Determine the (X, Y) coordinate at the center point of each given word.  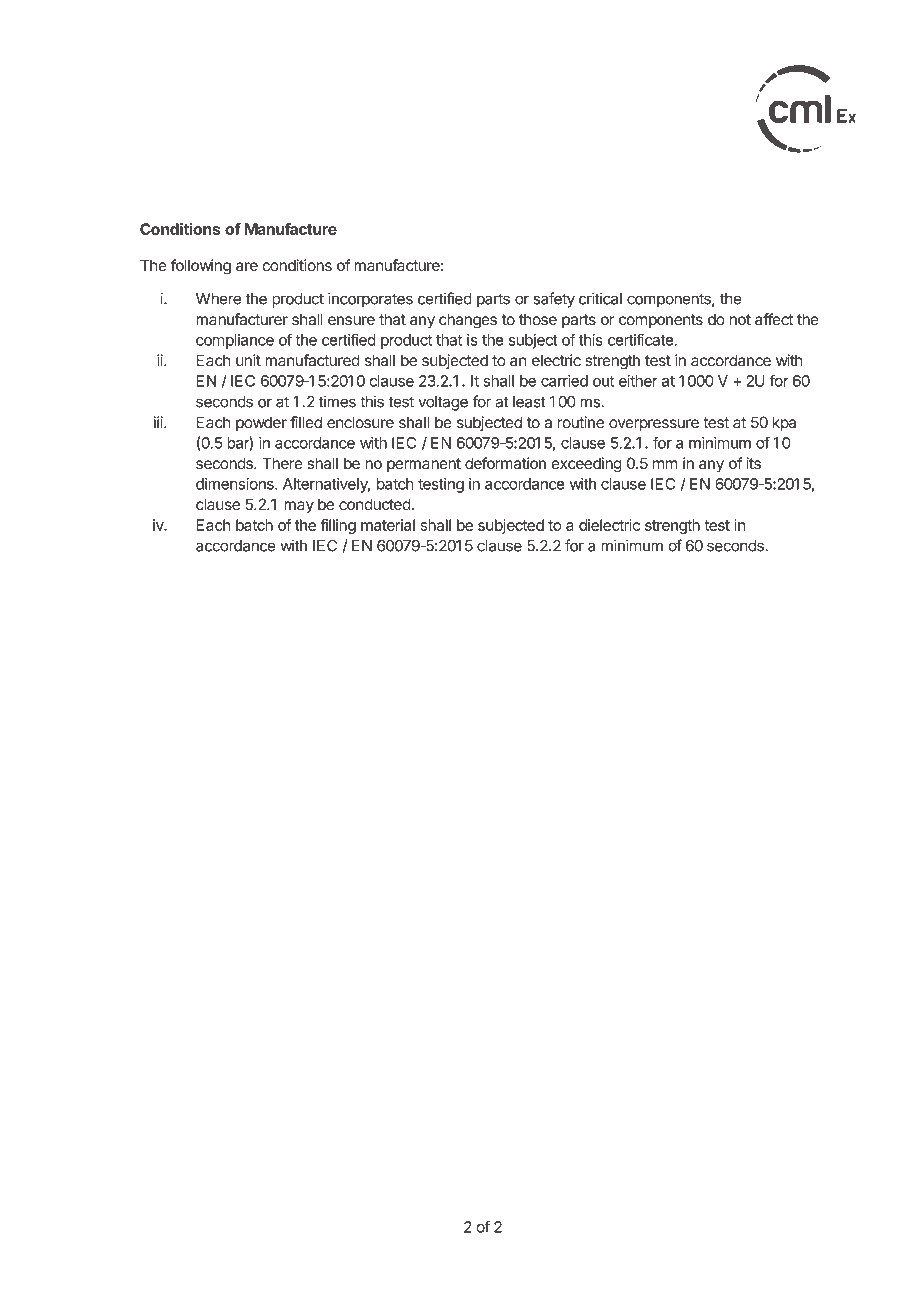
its (753, 463)
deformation (505, 463)
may (299, 507)
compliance (235, 341)
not (740, 319)
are (247, 266)
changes (468, 321)
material (388, 525)
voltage (443, 403)
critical (600, 298)
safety (554, 300)
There (282, 463)
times (337, 401)
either (638, 381)
